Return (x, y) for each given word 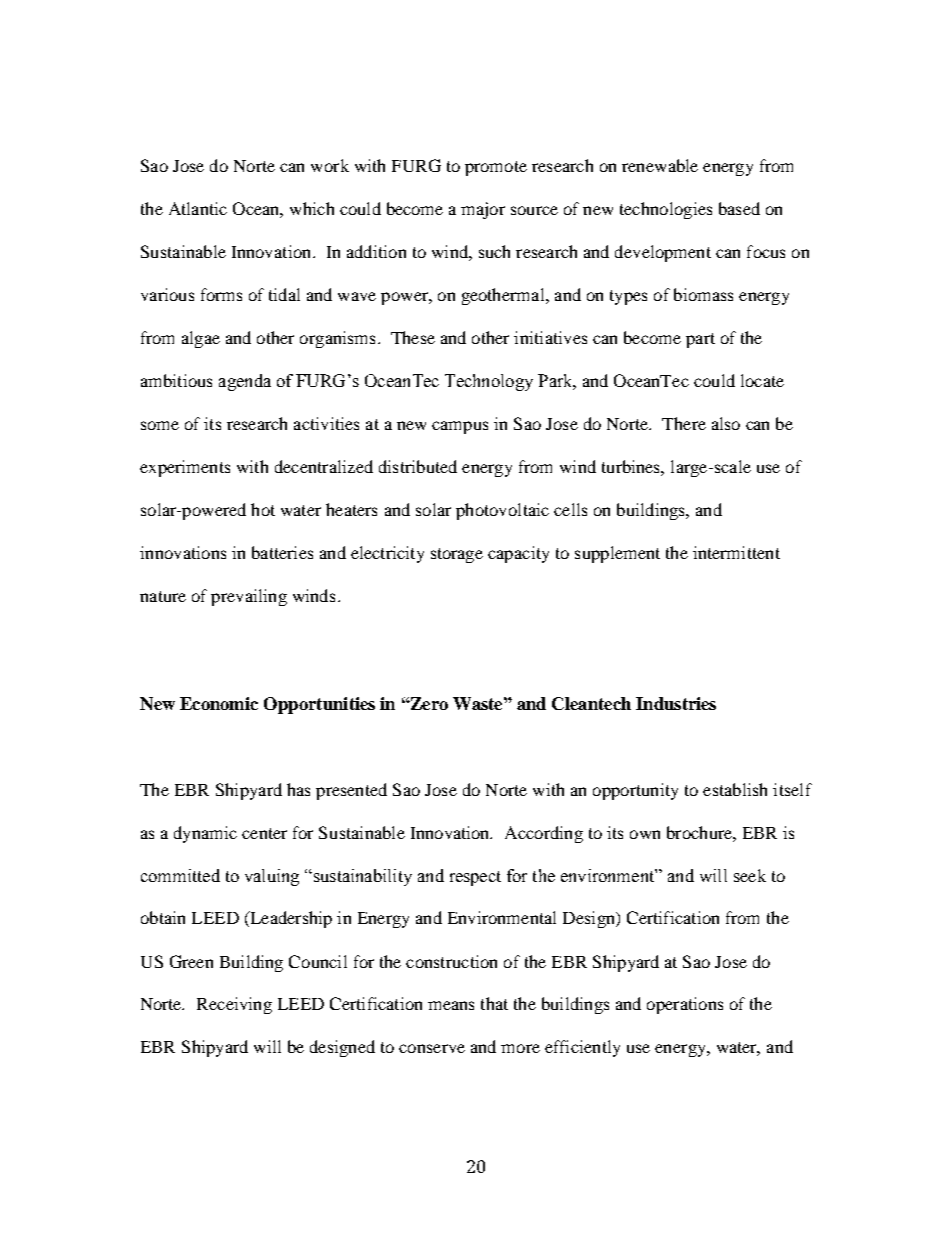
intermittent (736, 552)
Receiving (234, 1005)
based (739, 208)
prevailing (249, 597)
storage (457, 555)
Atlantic (198, 208)
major (483, 210)
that (494, 1003)
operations (685, 1005)
